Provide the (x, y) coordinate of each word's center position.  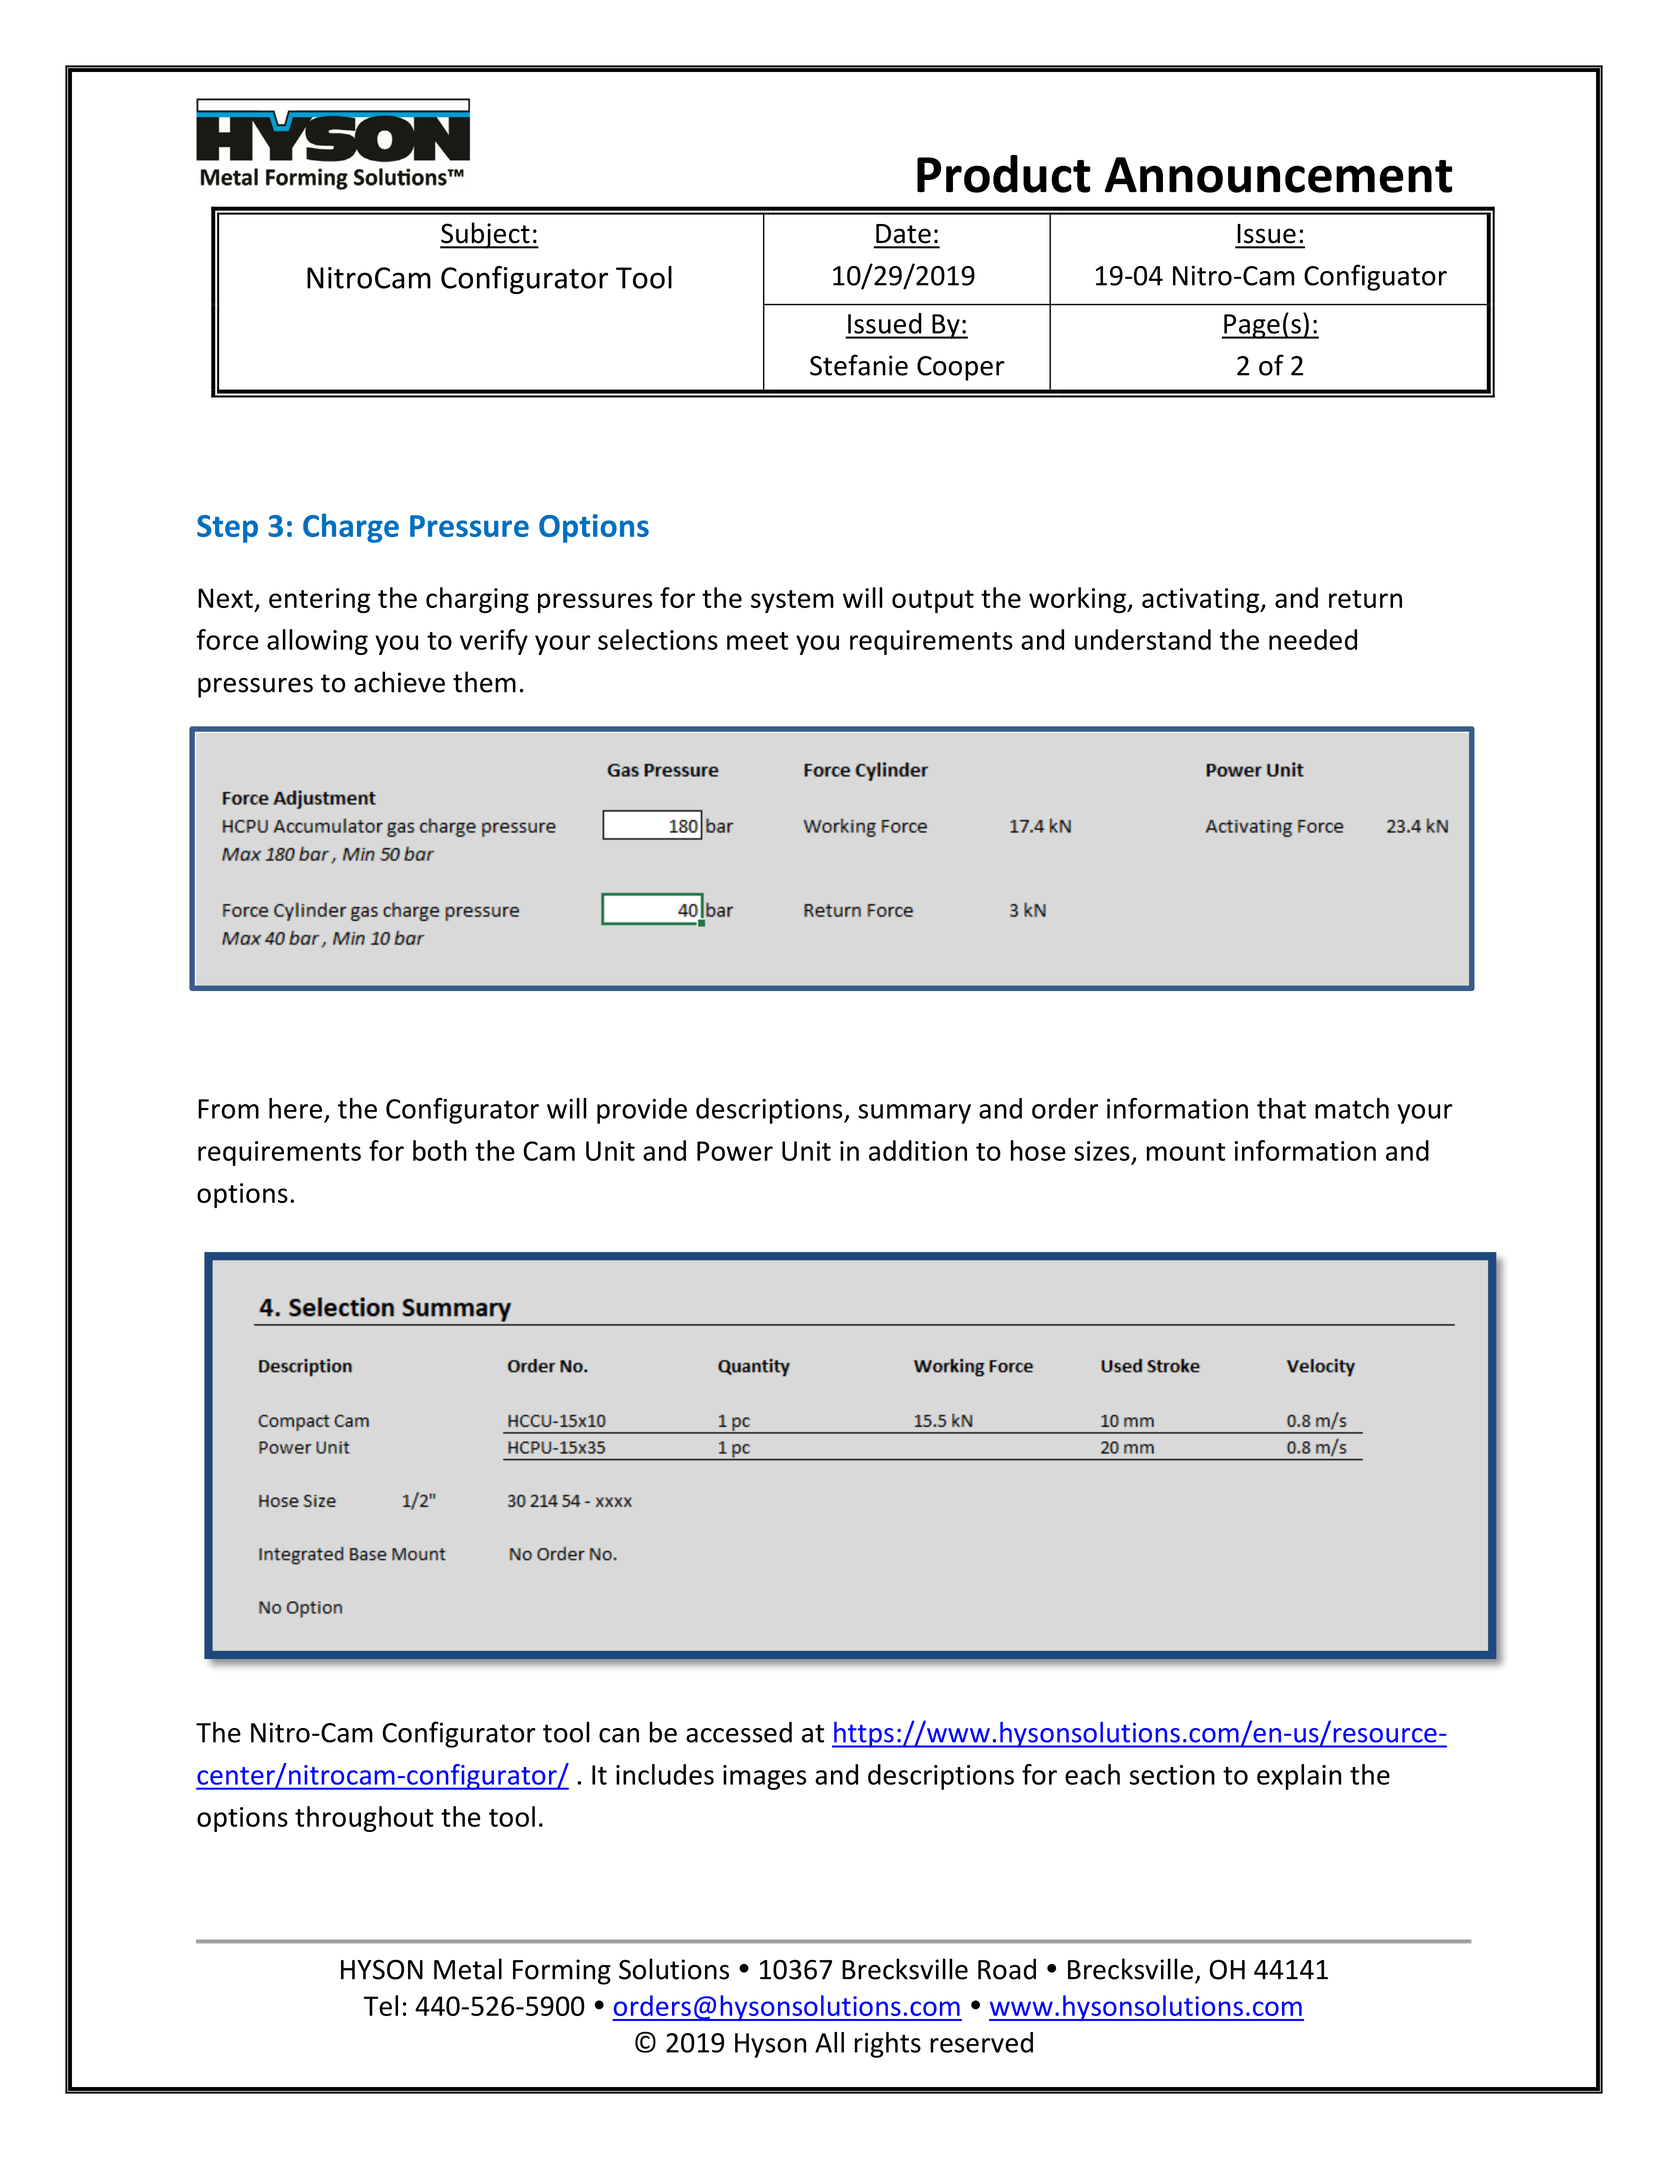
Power (735, 1151)
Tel (381, 2005)
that (1281, 1108)
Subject (486, 235)
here (295, 1108)
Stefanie (859, 365)
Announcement (1279, 175)
